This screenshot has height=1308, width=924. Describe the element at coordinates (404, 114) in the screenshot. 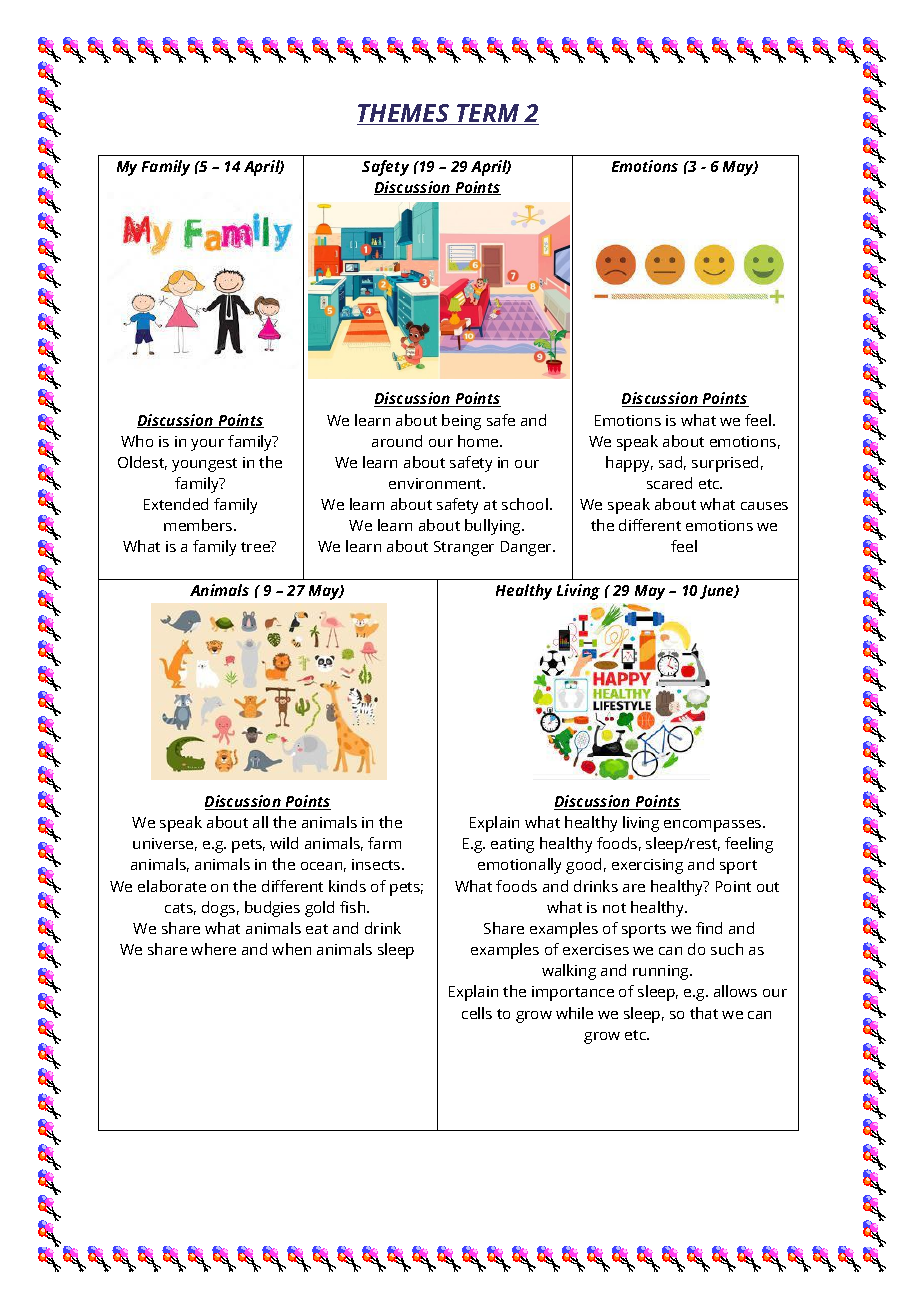

I see `THEMES` at that location.
